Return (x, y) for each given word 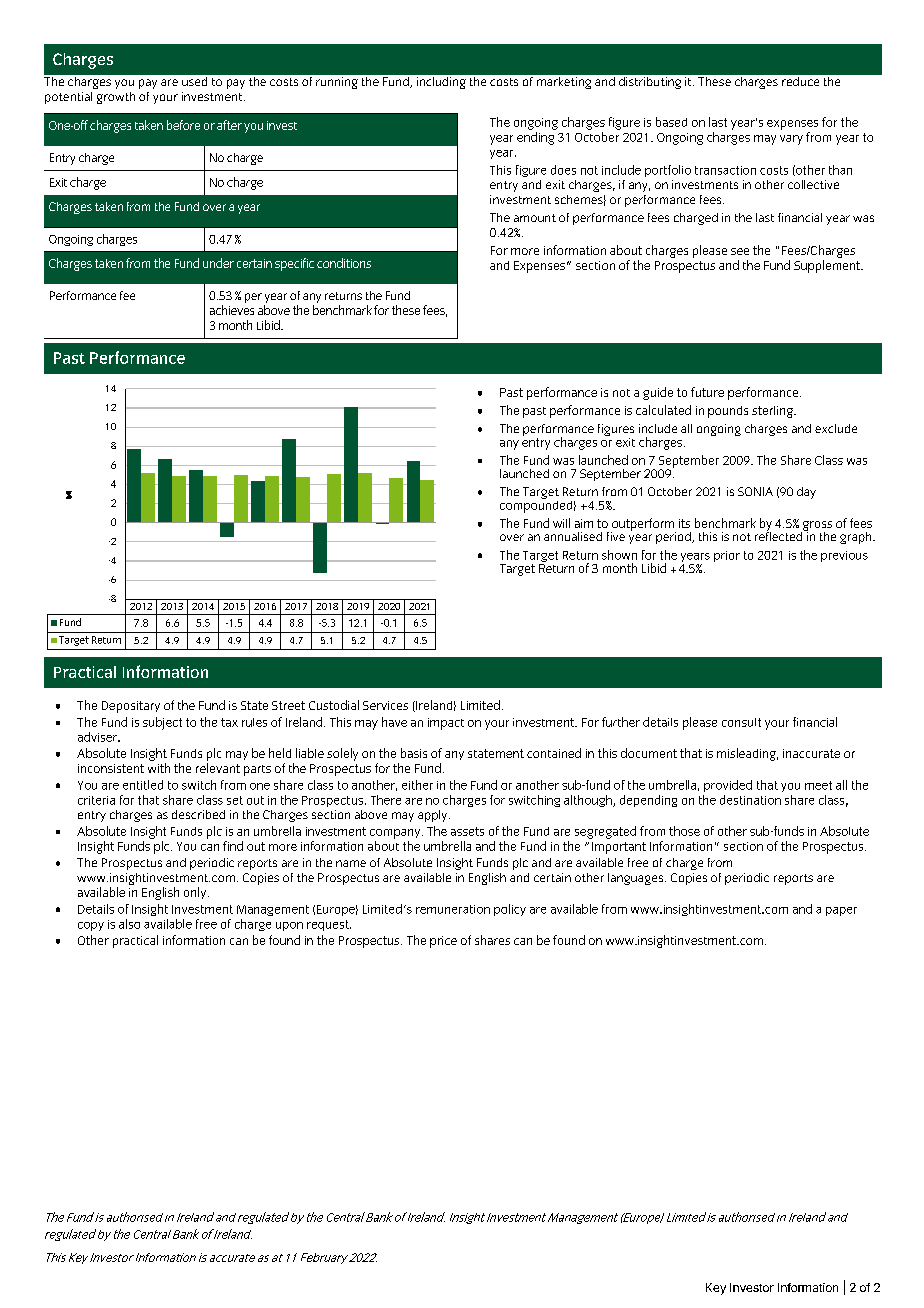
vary (791, 140)
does (563, 170)
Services (385, 705)
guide (658, 393)
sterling (773, 412)
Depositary (131, 707)
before (183, 125)
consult (741, 722)
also (129, 924)
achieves (232, 310)
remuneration (453, 909)
